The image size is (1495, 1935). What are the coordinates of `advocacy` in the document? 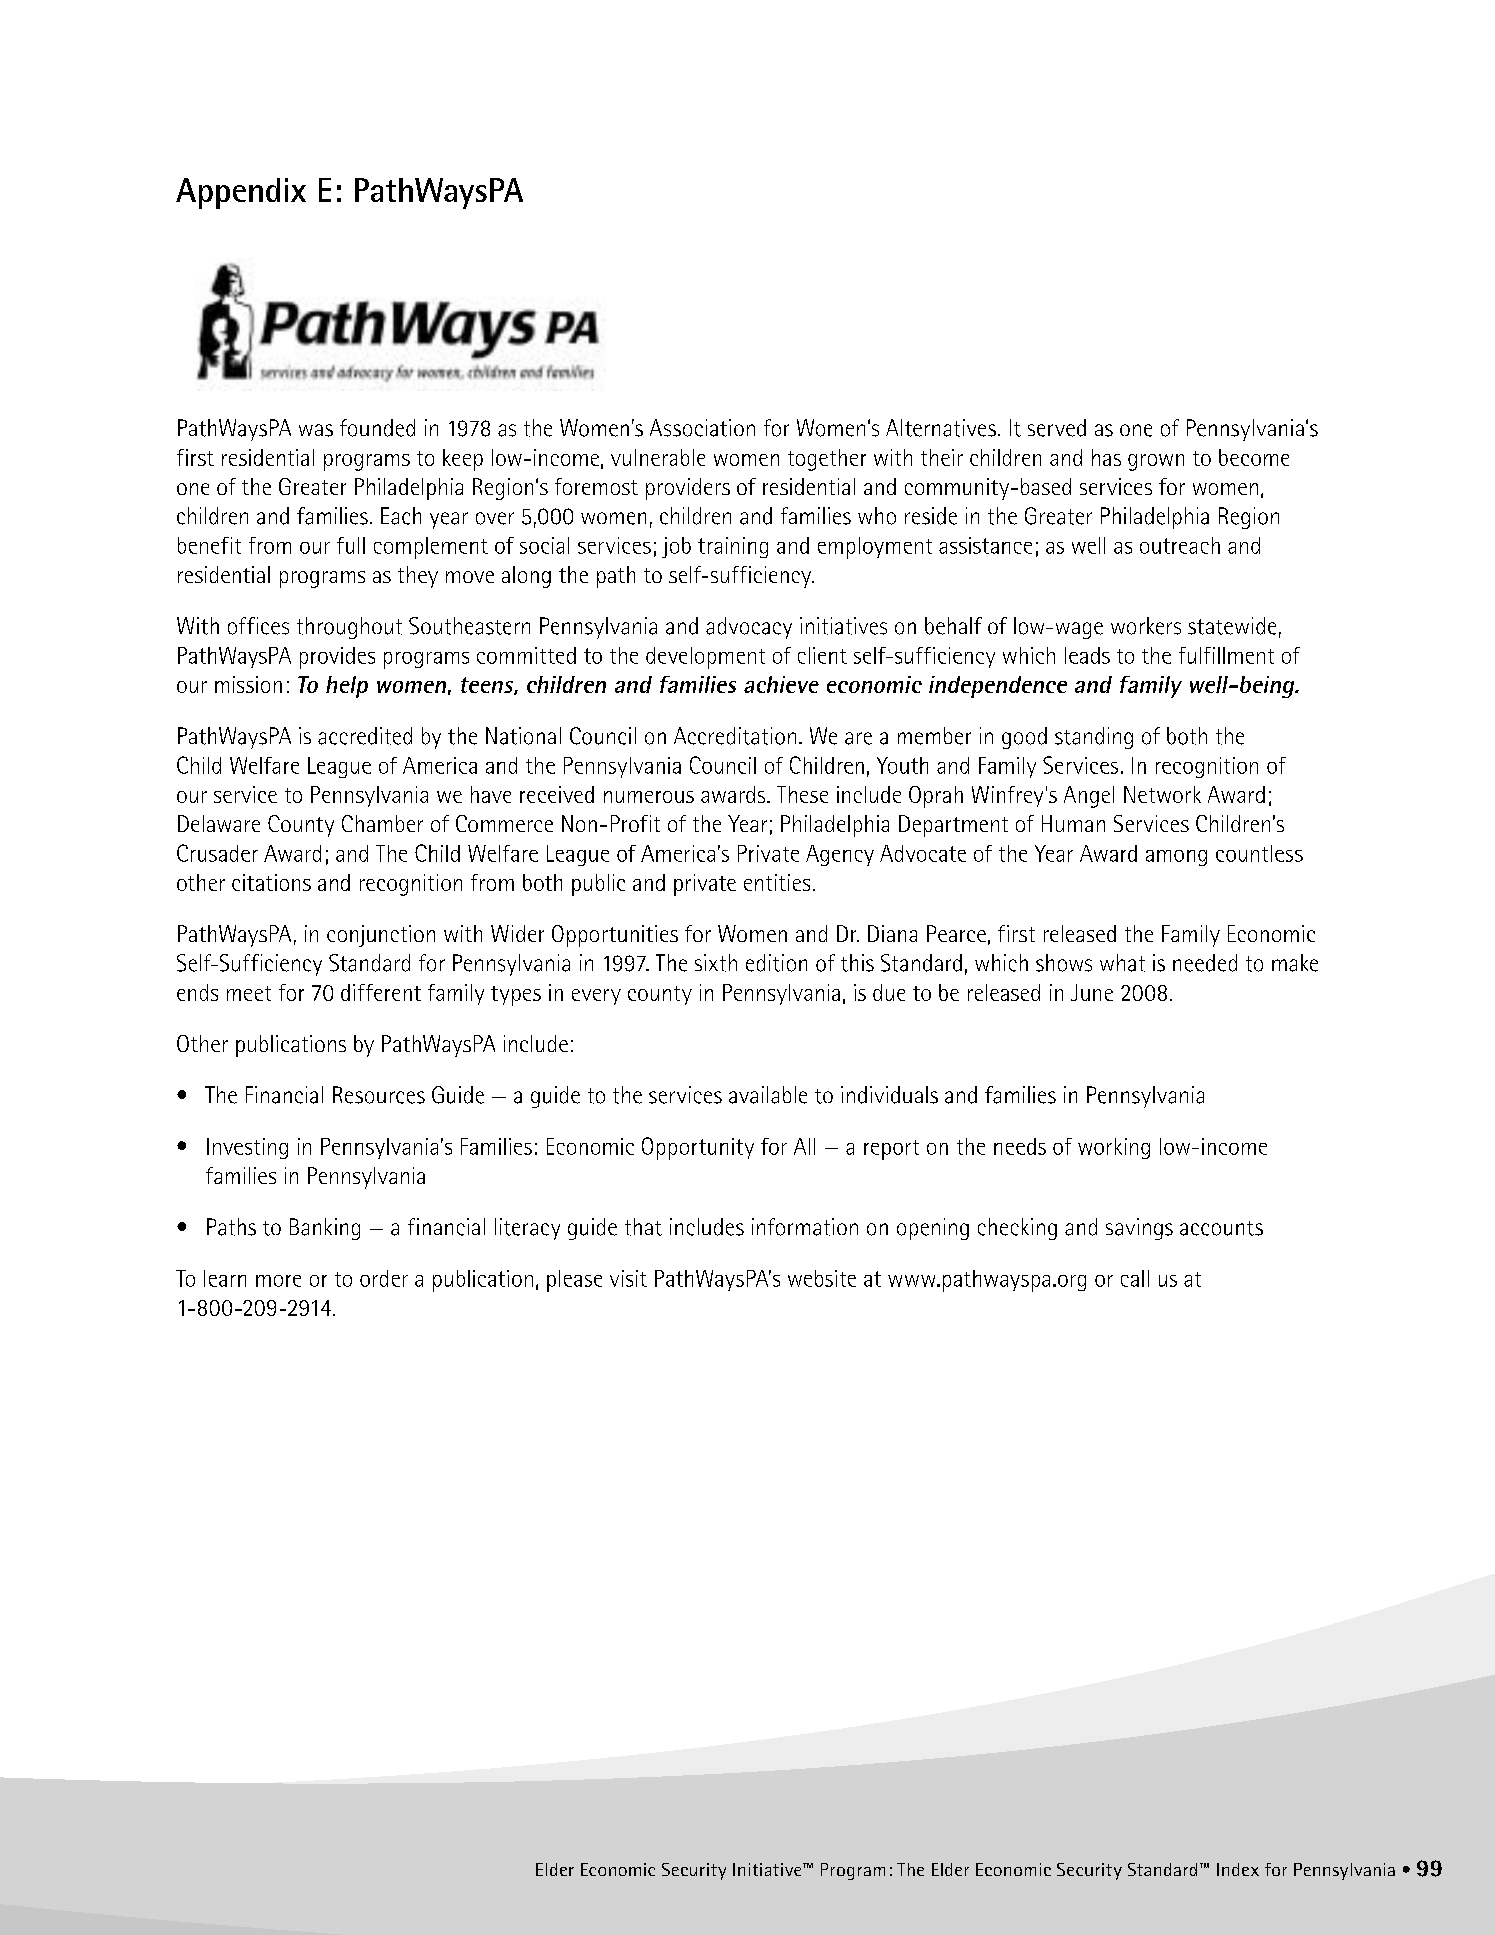 It's located at (749, 628).
